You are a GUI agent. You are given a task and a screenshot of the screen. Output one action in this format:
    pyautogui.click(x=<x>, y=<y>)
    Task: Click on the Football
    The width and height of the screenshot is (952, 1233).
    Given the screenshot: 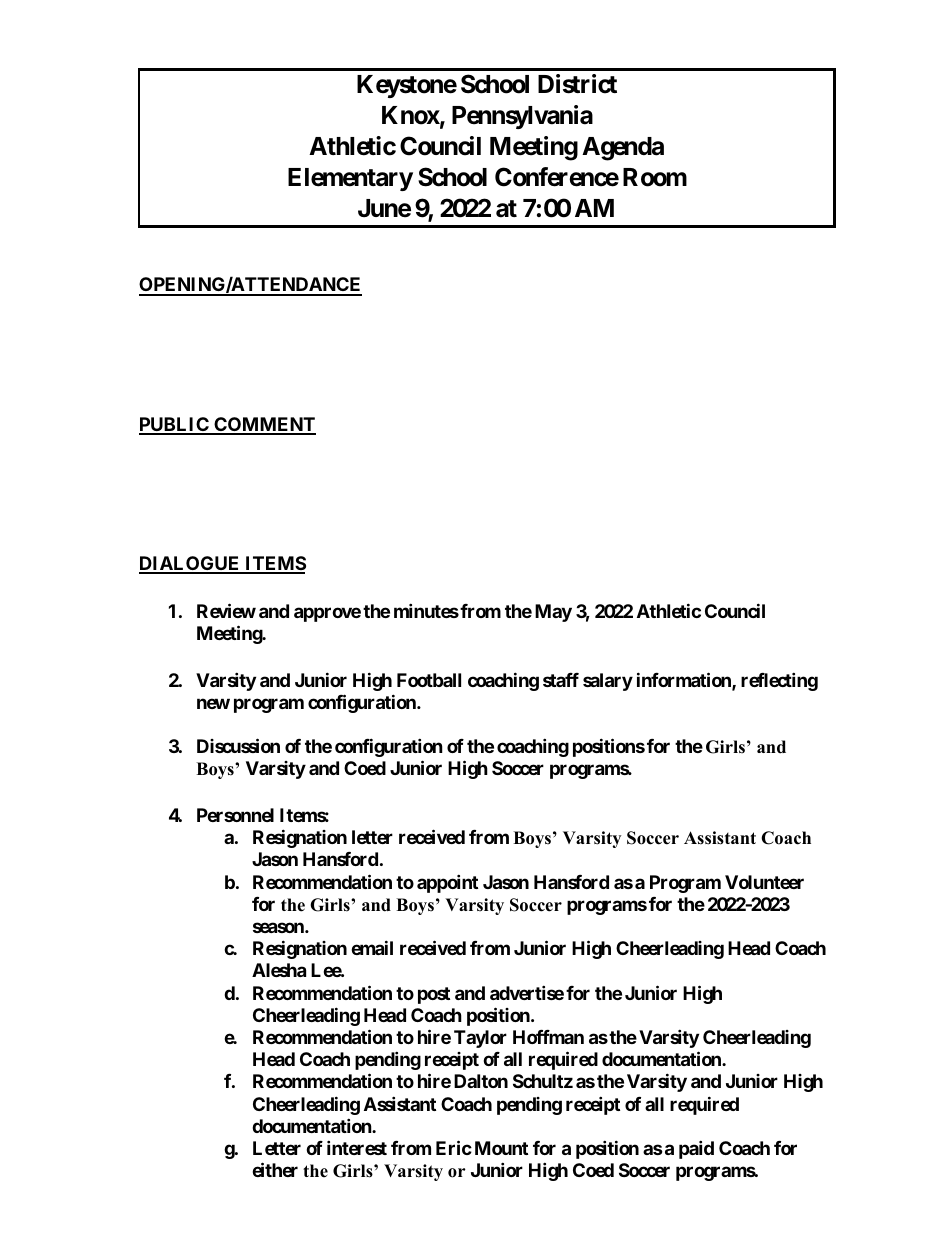 What is the action you would take?
    pyautogui.click(x=429, y=680)
